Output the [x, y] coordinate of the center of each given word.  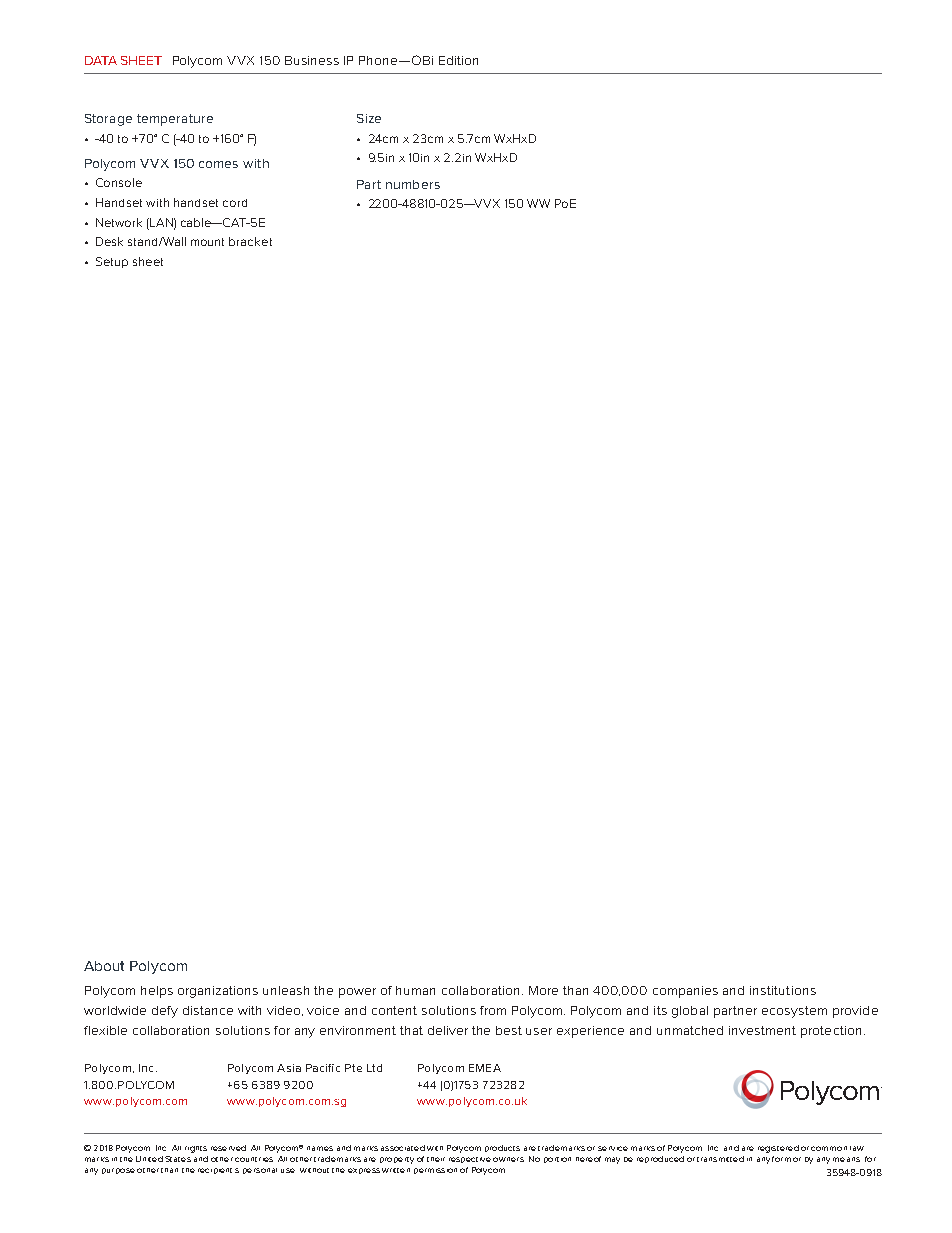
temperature [175, 120]
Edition [458, 60]
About [104, 966]
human [415, 990]
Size [369, 118]
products [502, 1148]
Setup [112, 262]
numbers [413, 184]
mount [207, 242]
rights [196, 1149]
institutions [783, 990]
